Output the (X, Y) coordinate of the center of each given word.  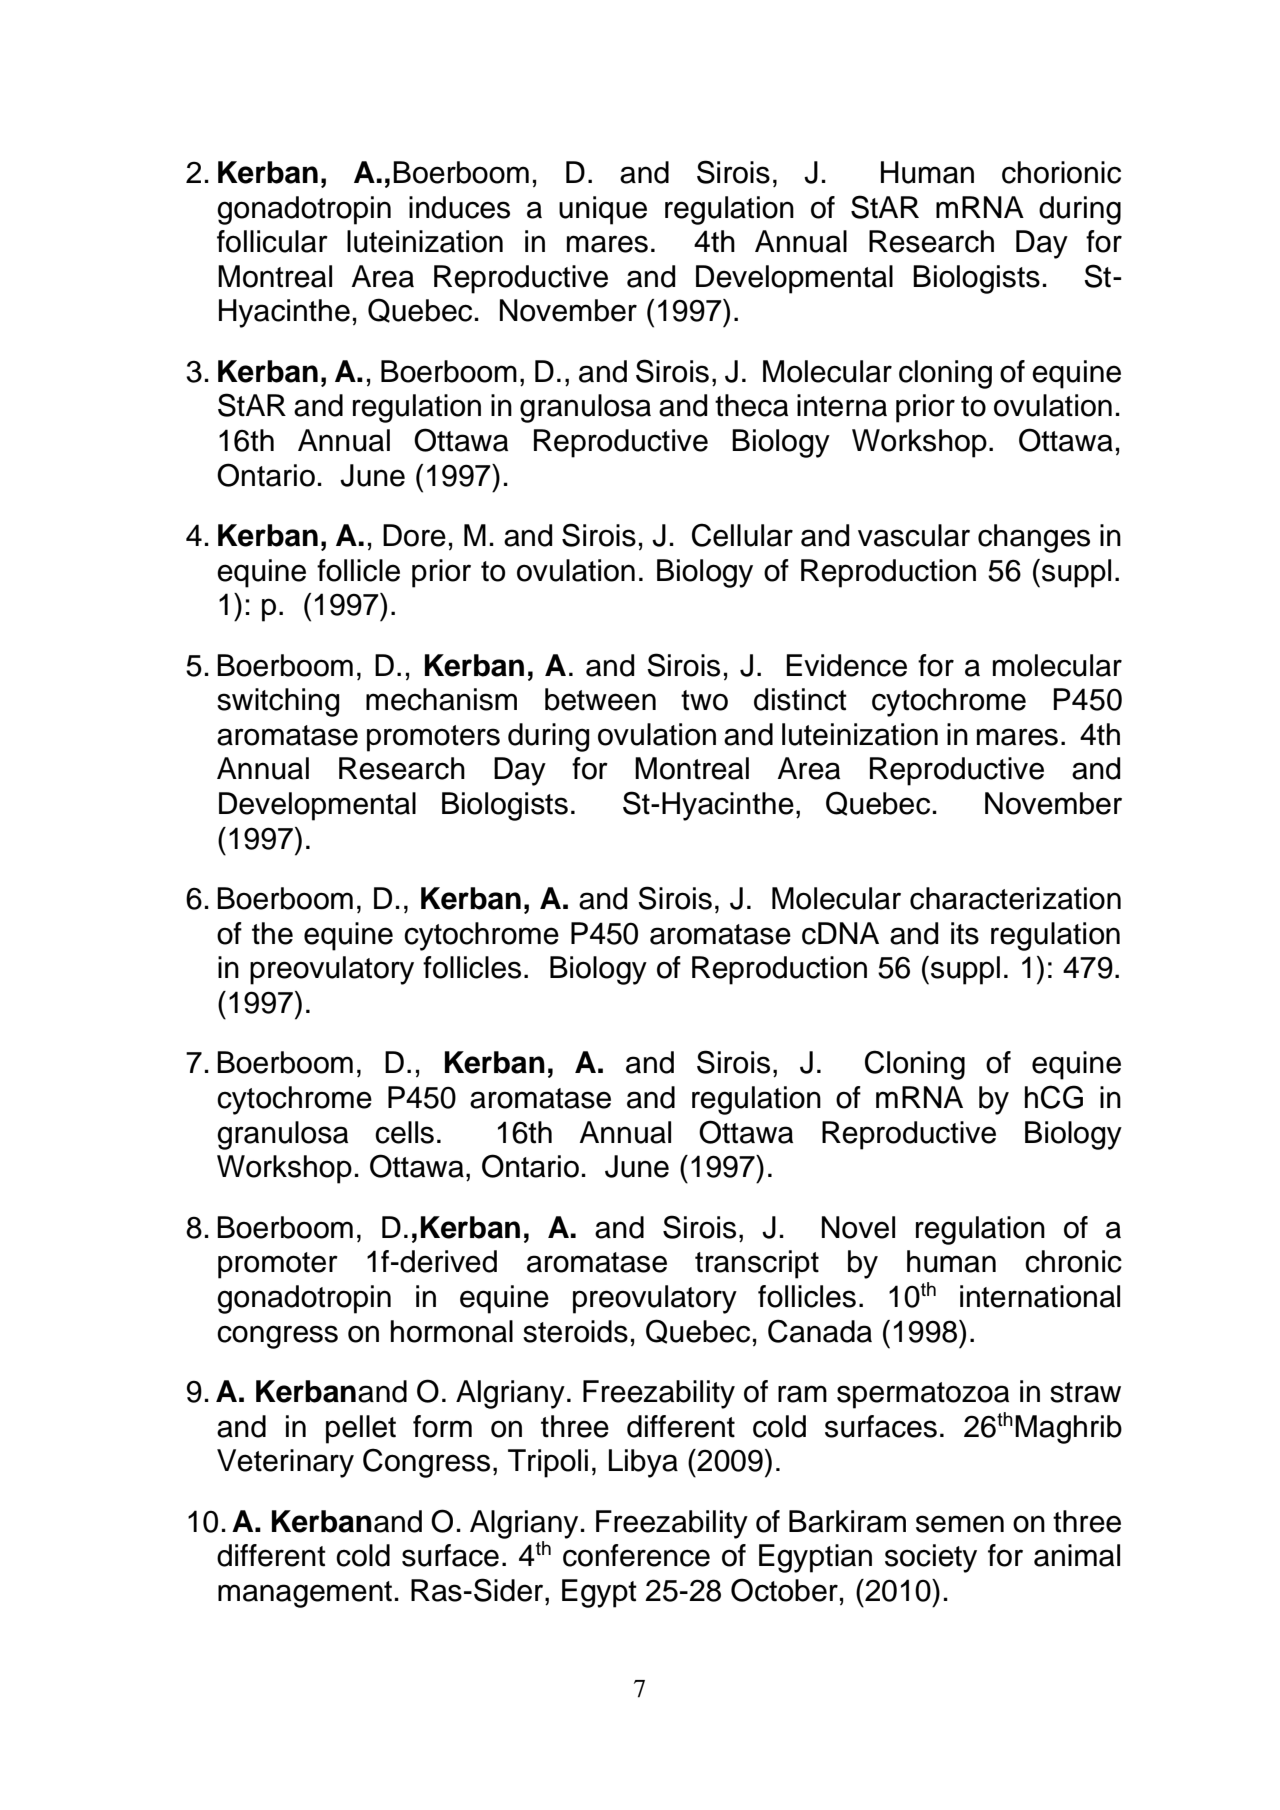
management (305, 1594)
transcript (757, 1264)
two (704, 700)
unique (603, 210)
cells (404, 1132)
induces (459, 207)
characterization (1015, 898)
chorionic (1061, 172)
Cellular (742, 535)
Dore (414, 535)
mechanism (441, 699)
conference (636, 1555)
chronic (1073, 1261)
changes (1034, 538)
